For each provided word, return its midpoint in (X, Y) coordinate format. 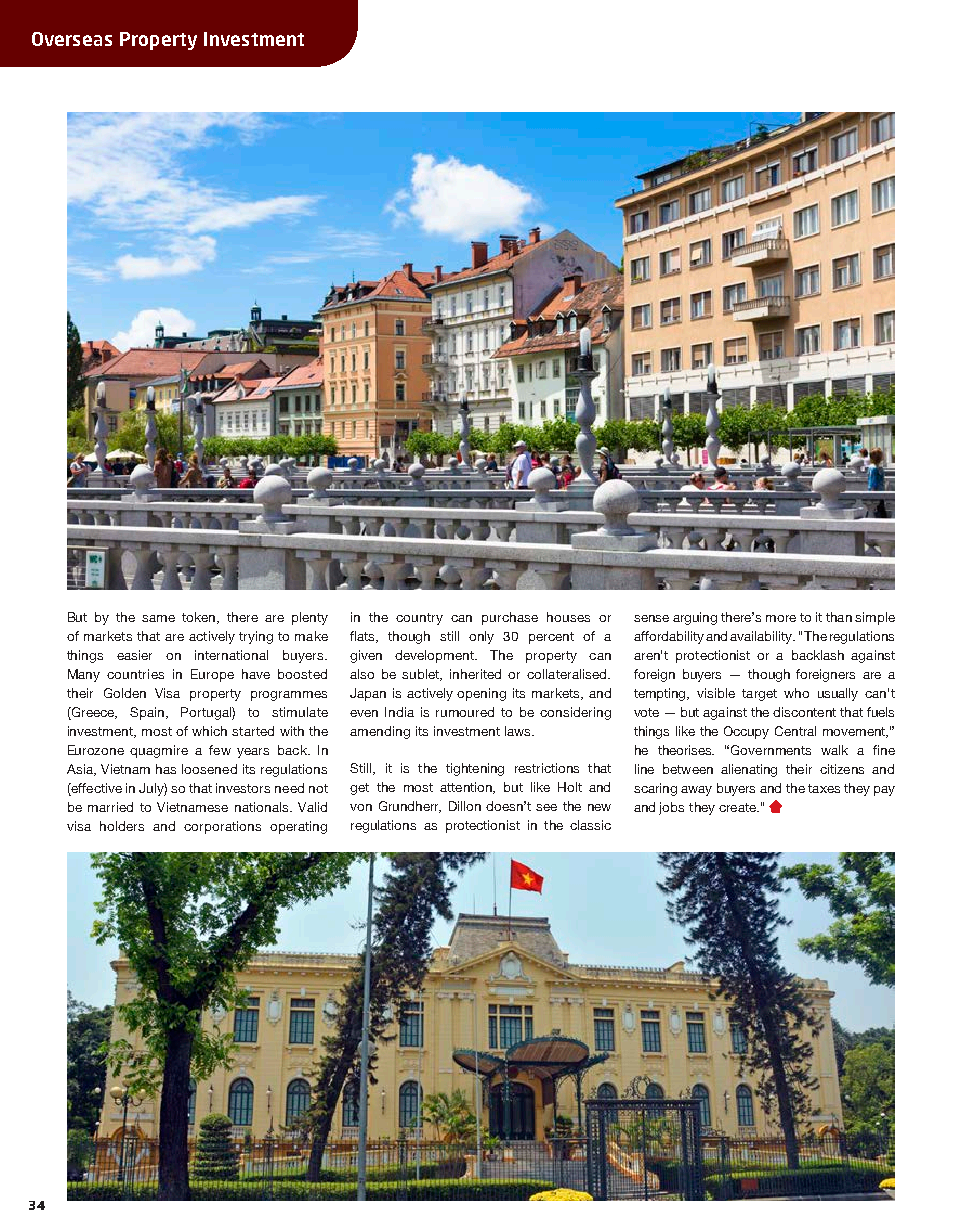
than (839, 617)
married (110, 807)
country (419, 619)
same (158, 618)
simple (875, 618)
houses (568, 617)
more (781, 618)
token (200, 618)
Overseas (72, 39)
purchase (510, 618)
